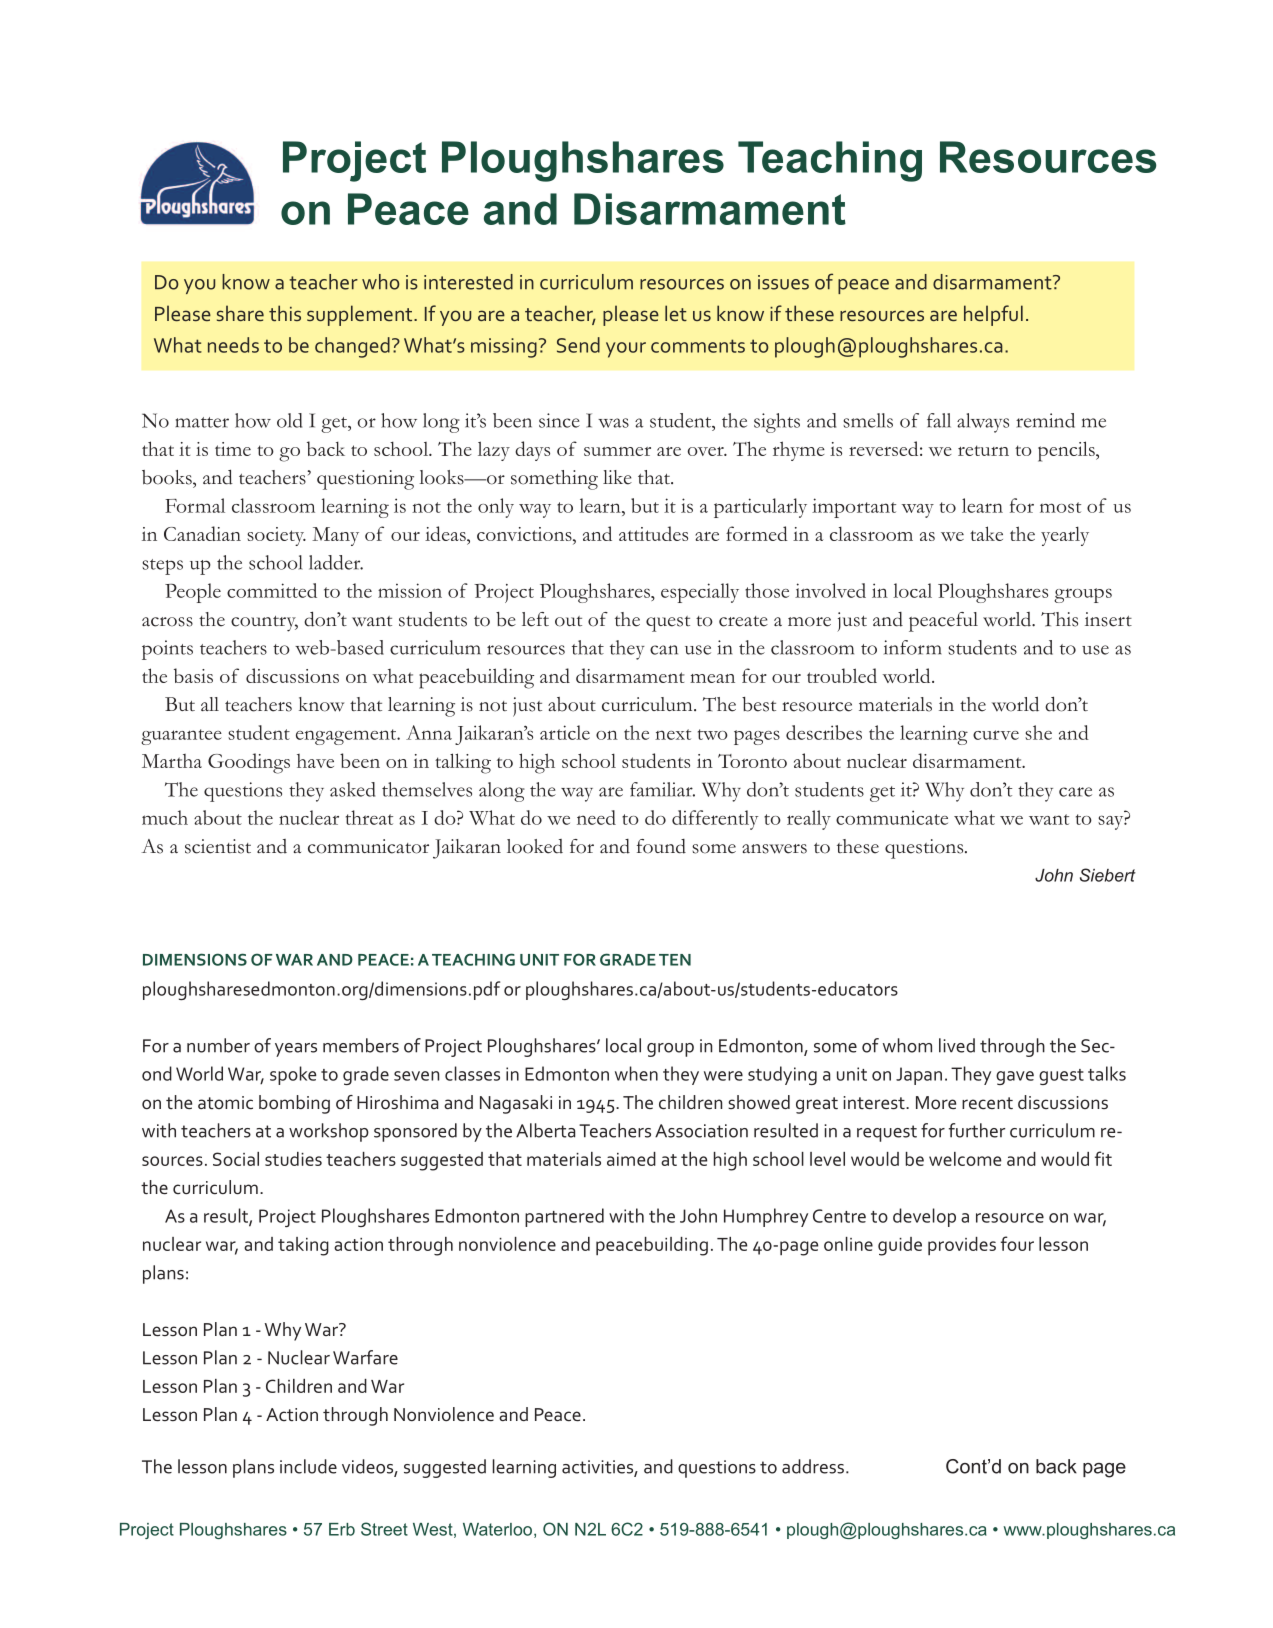 Image resolution: width=1273 pixels, height=1628 pixels. Describe the element at coordinates (996, 735) in the screenshot. I see `curve` at that location.
